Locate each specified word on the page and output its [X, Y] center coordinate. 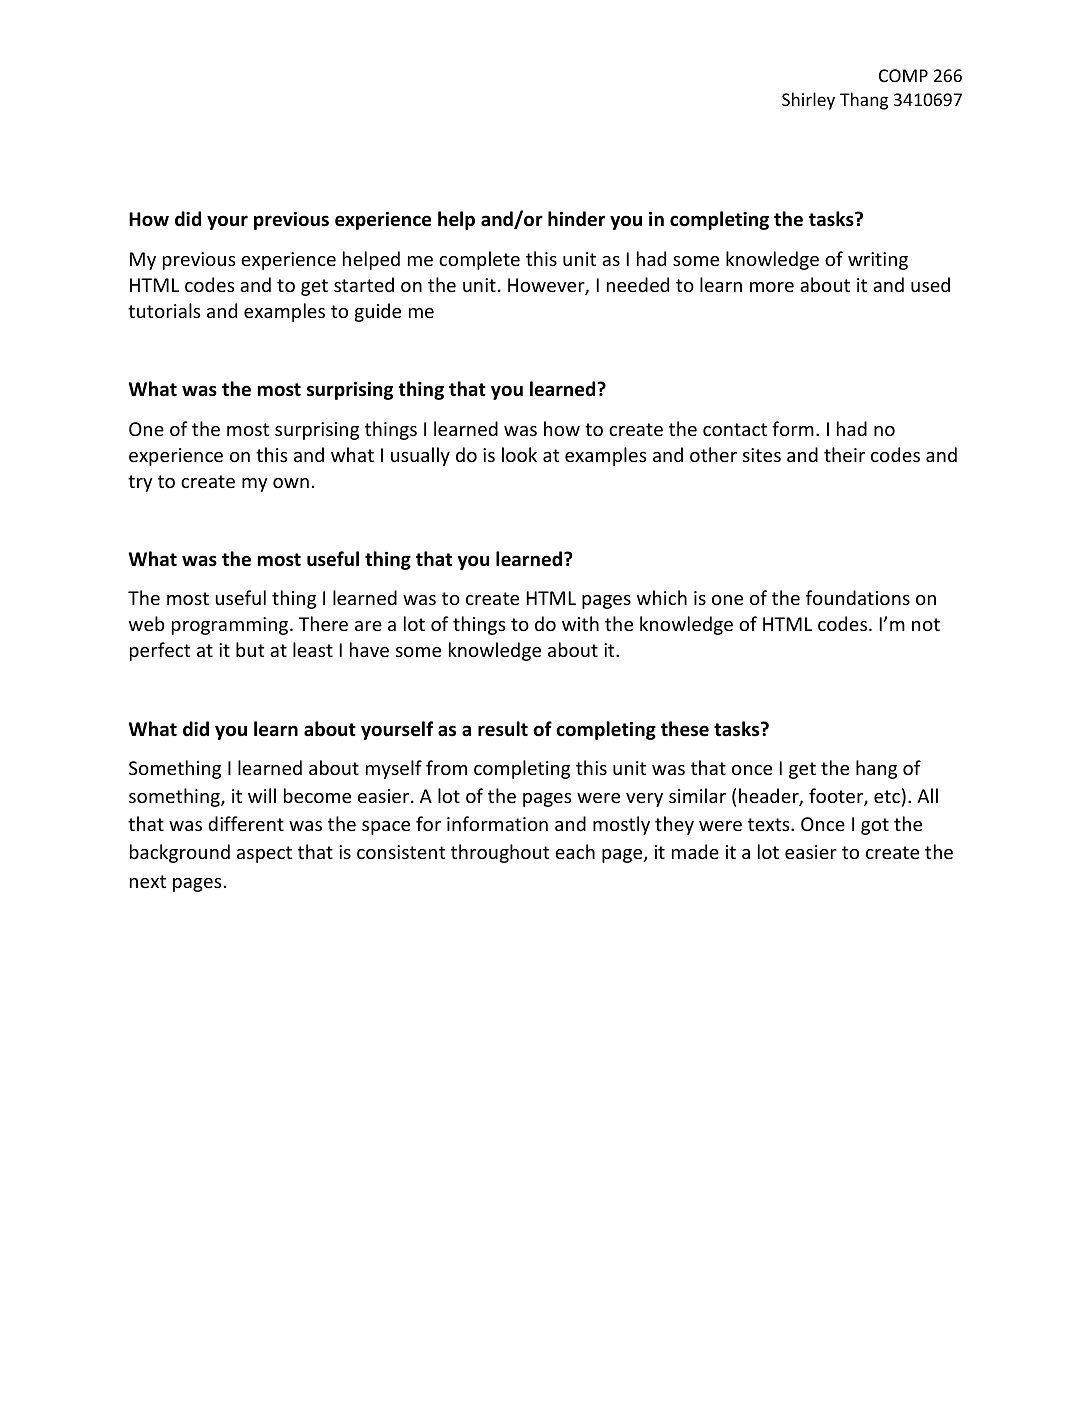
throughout [500, 853]
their [844, 454]
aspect [264, 854]
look [519, 454]
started [364, 284]
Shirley [808, 101]
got [875, 826]
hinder [576, 219]
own [291, 483]
